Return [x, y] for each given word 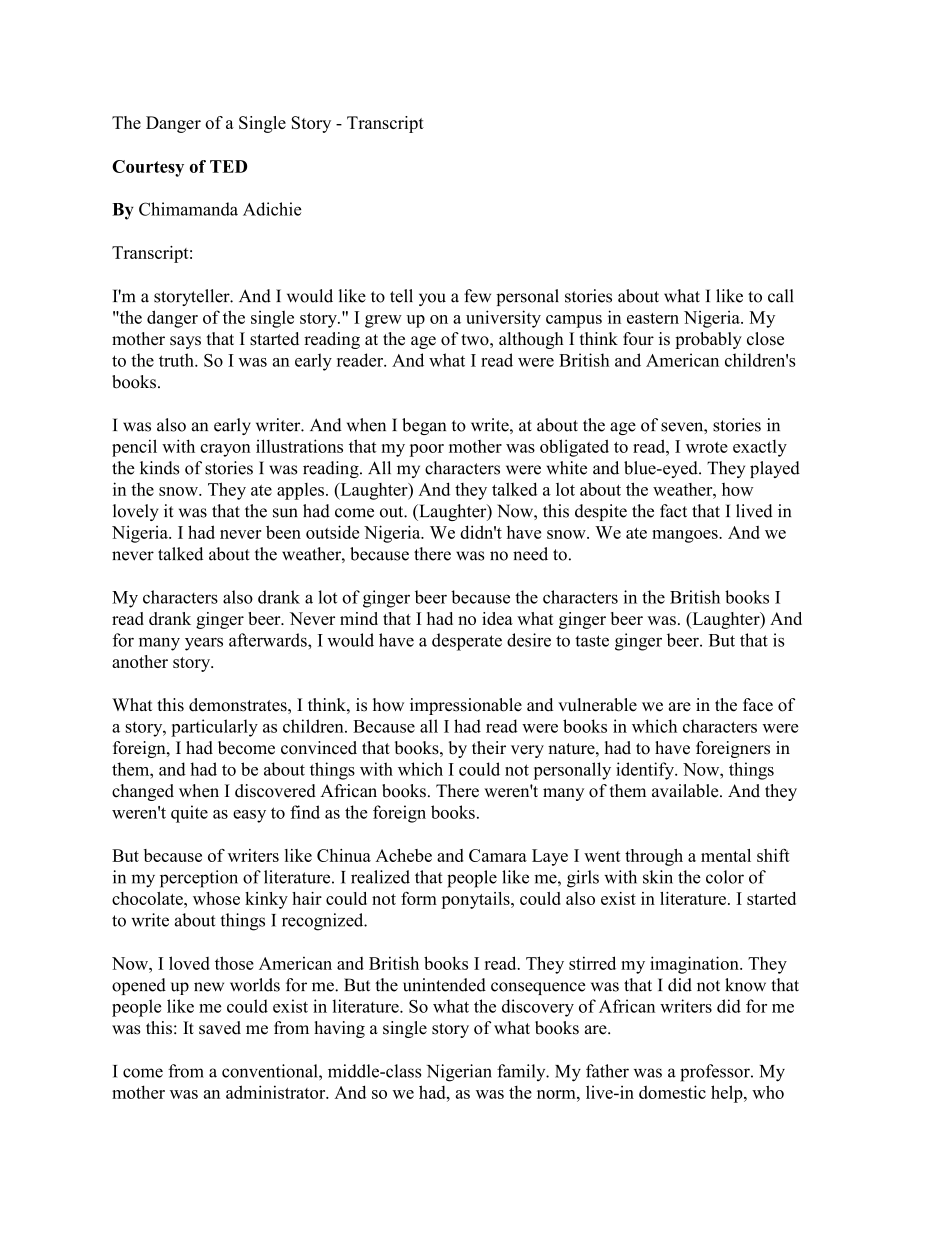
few [477, 296]
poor [426, 450]
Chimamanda [188, 209]
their [489, 748]
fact [673, 511]
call [780, 296]
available [686, 791]
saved [220, 1028]
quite [189, 814]
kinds [159, 468]
